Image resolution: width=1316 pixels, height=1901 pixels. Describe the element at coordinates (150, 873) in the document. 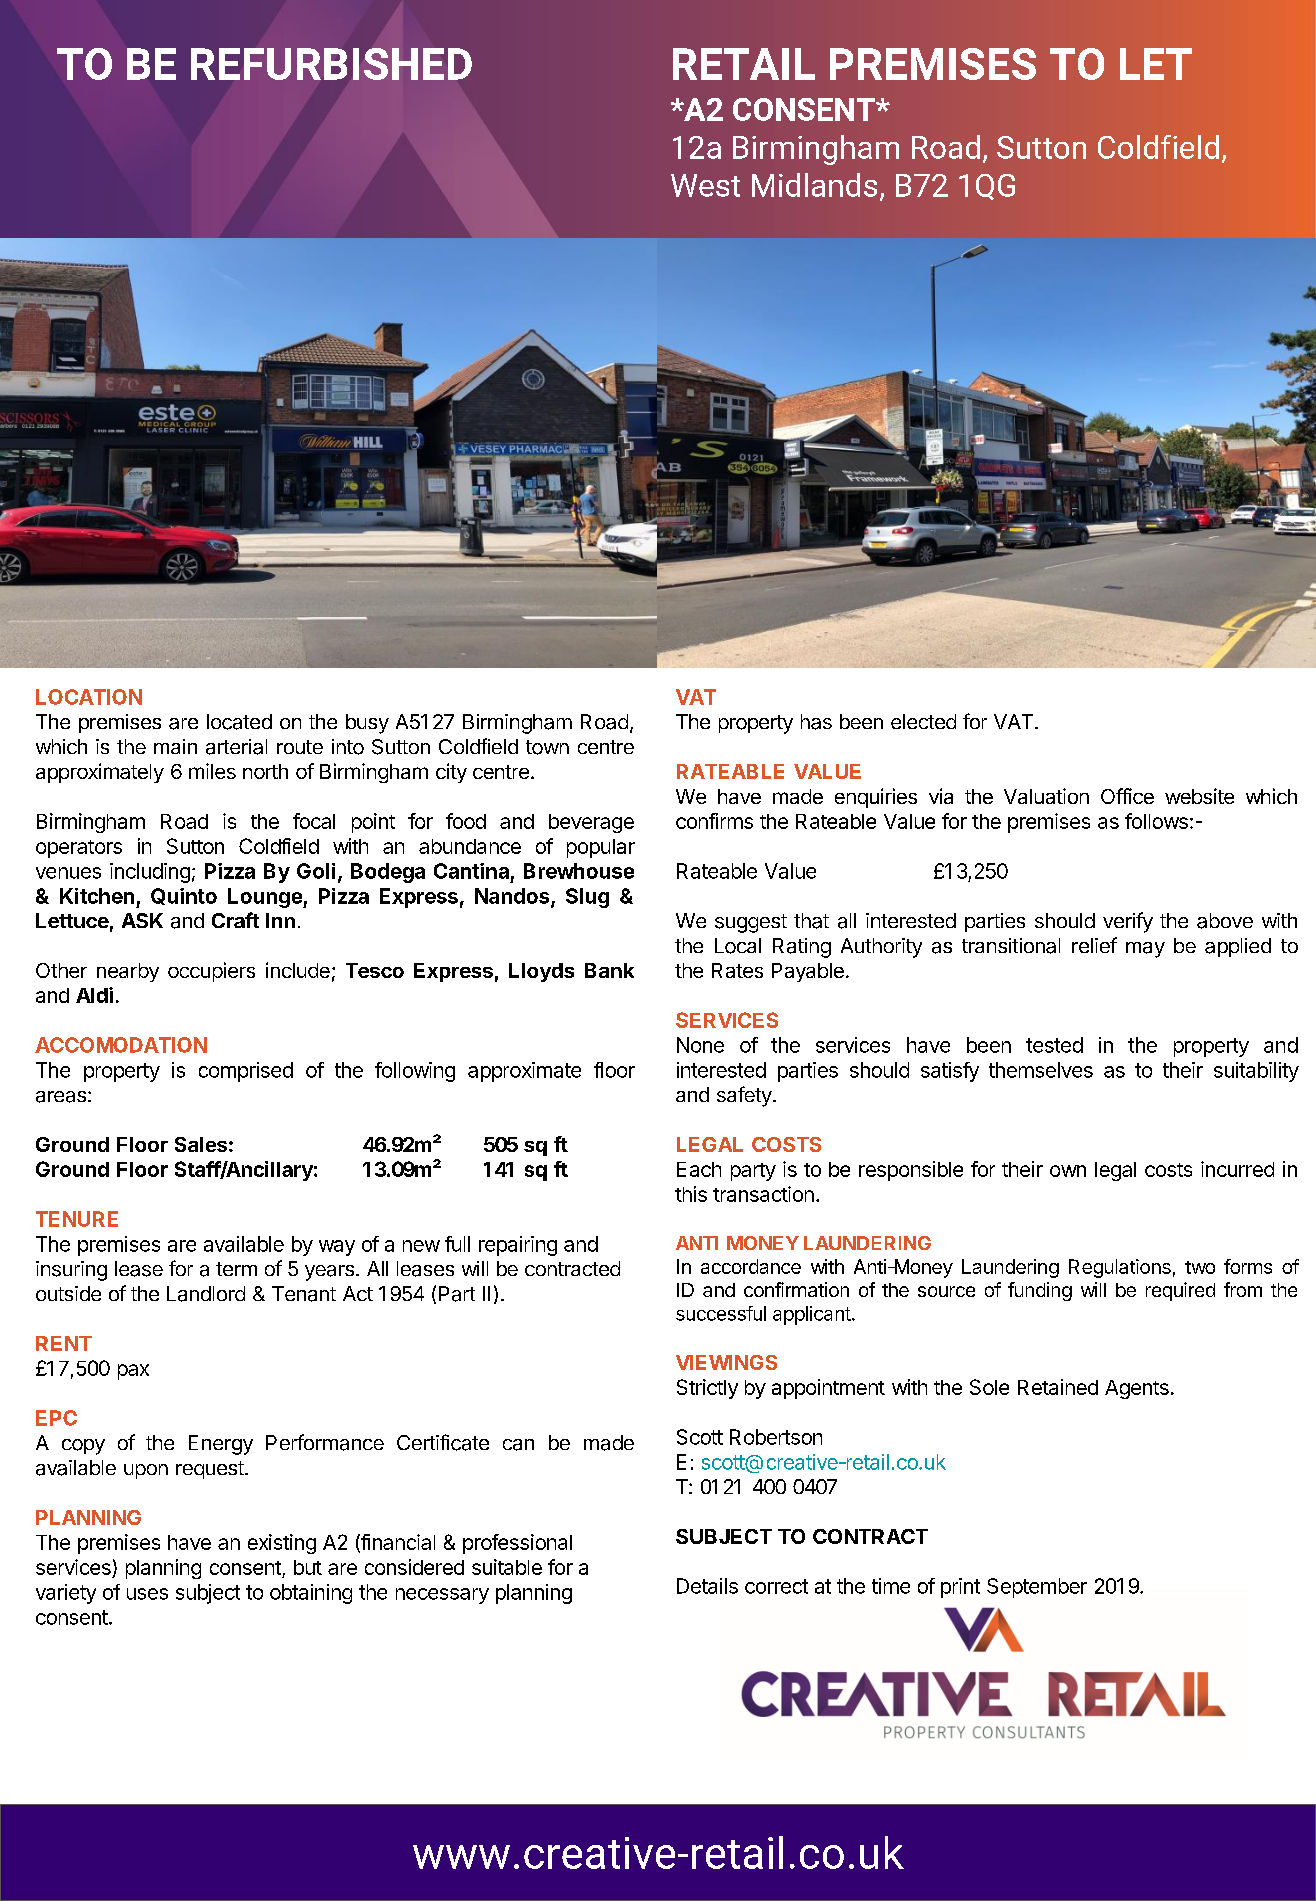

I see `including` at that location.
